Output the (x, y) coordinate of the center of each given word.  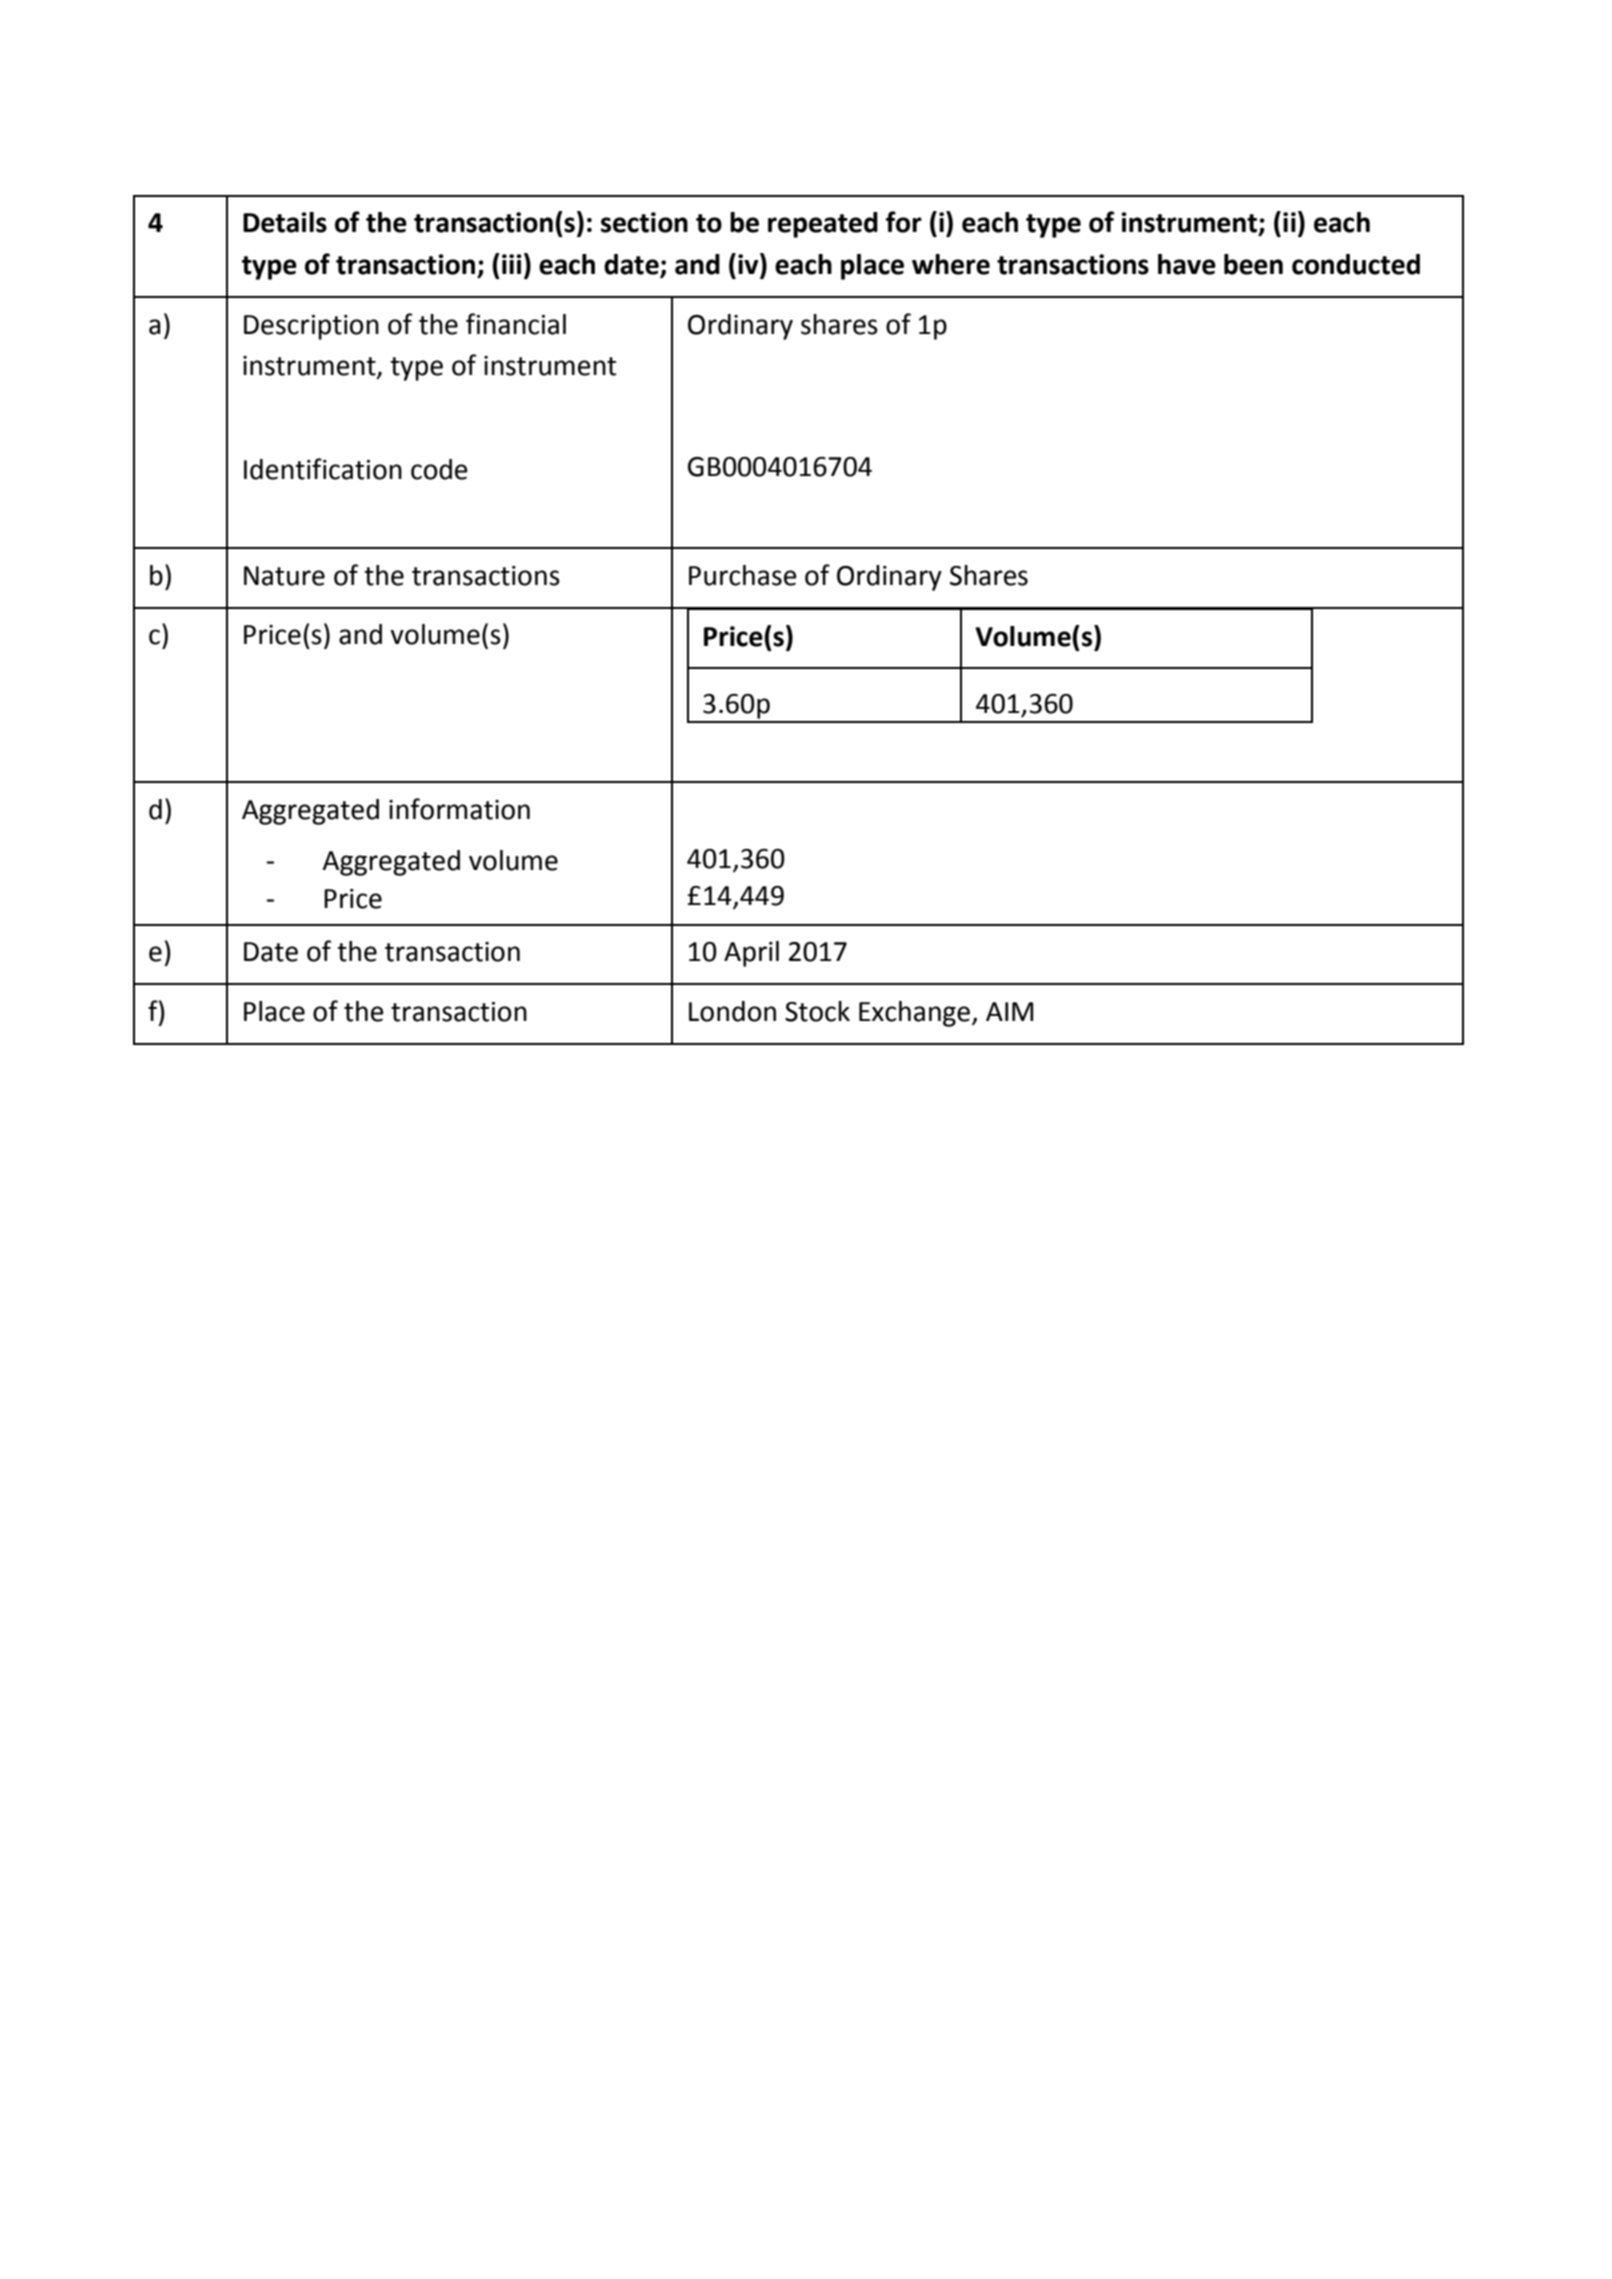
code (439, 469)
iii (512, 264)
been (1253, 264)
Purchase (743, 575)
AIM (1009, 1011)
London (732, 1011)
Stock (817, 1011)
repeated (823, 225)
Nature (284, 576)
